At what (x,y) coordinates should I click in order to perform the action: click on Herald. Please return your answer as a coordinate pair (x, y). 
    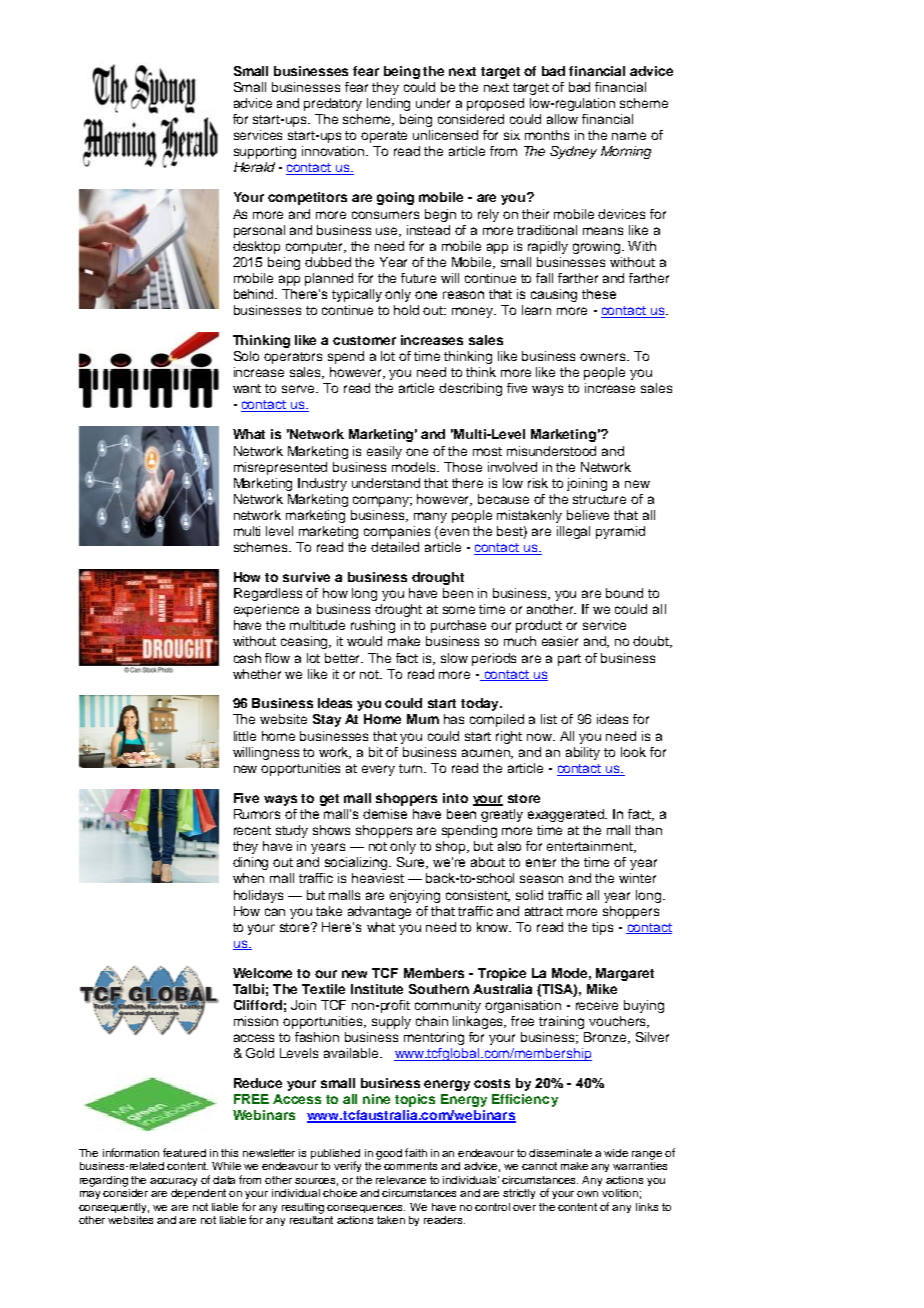
    Looking at the image, I should click on (254, 167).
